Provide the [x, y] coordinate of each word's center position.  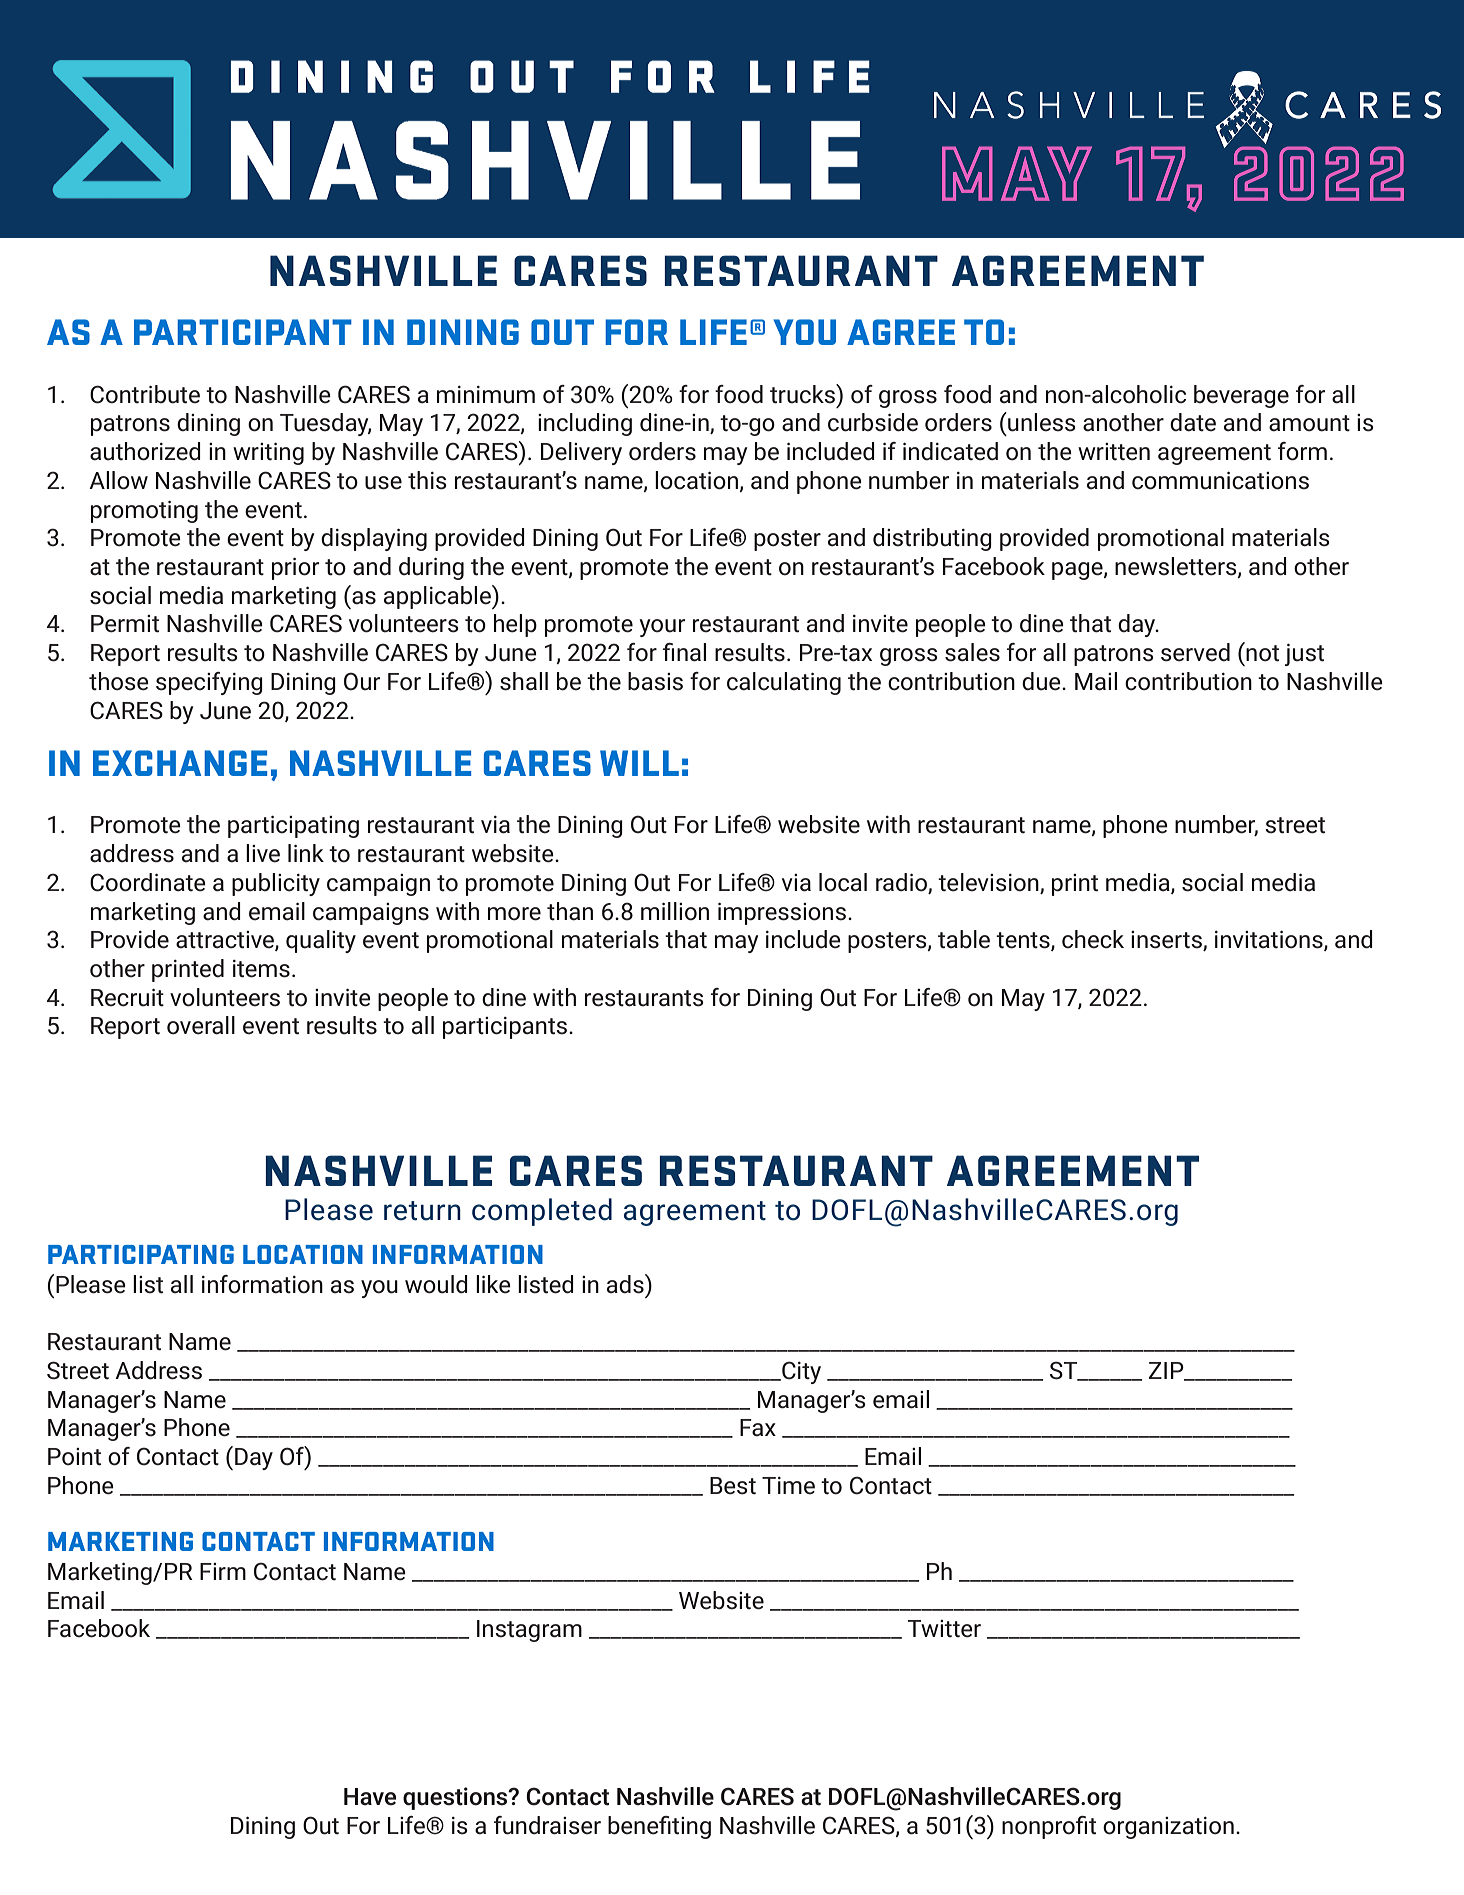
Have [370, 1797]
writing [268, 454]
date [1193, 422]
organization [1168, 1828]
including [585, 424]
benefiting [659, 1827]
